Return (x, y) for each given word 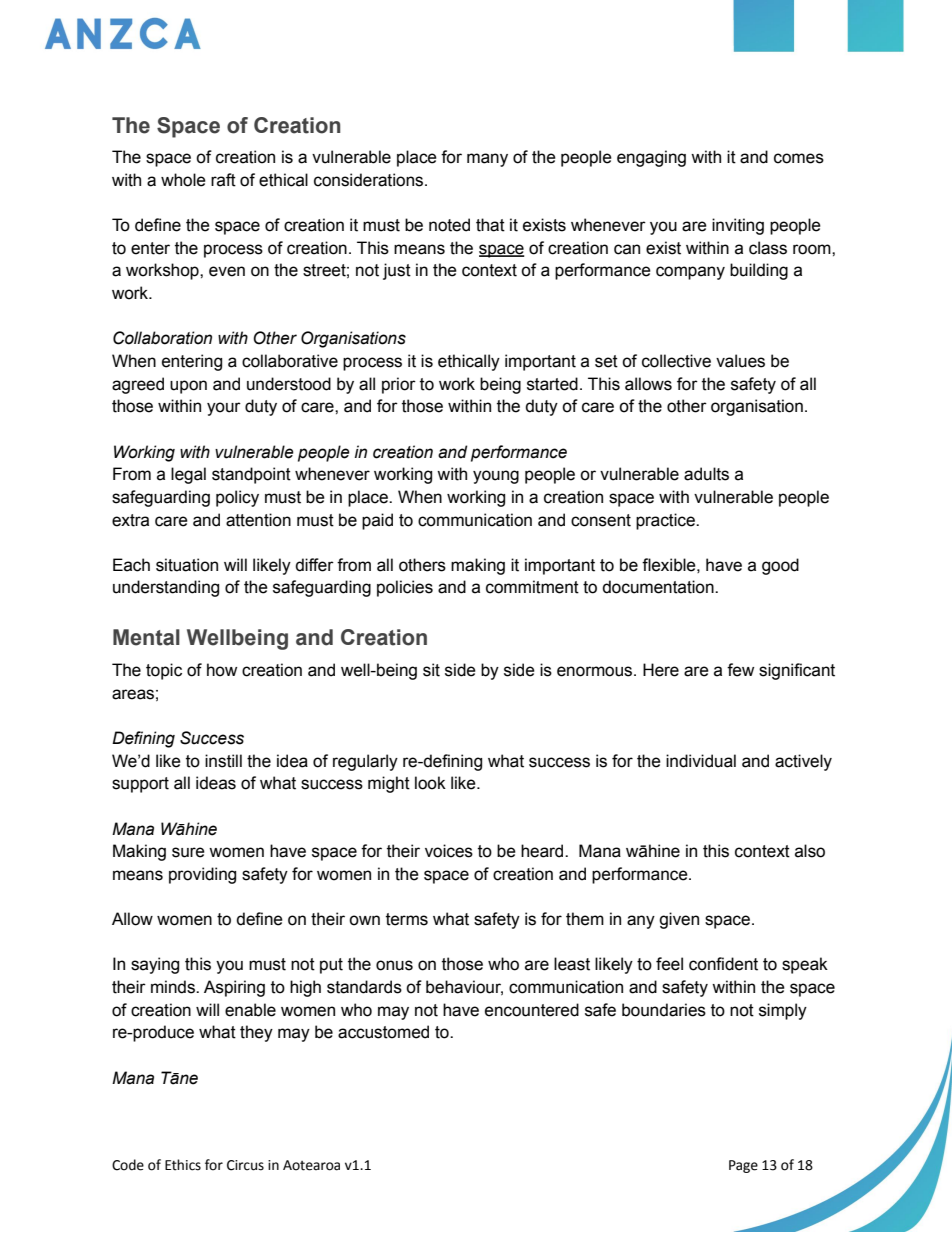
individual (701, 761)
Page (743, 1166)
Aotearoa (311, 1165)
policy (237, 498)
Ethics (183, 1165)
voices (449, 851)
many (487, 160)
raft (223, 180)
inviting (738, 226)
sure (188, 852)
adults (706, 474)
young (496, 477)
